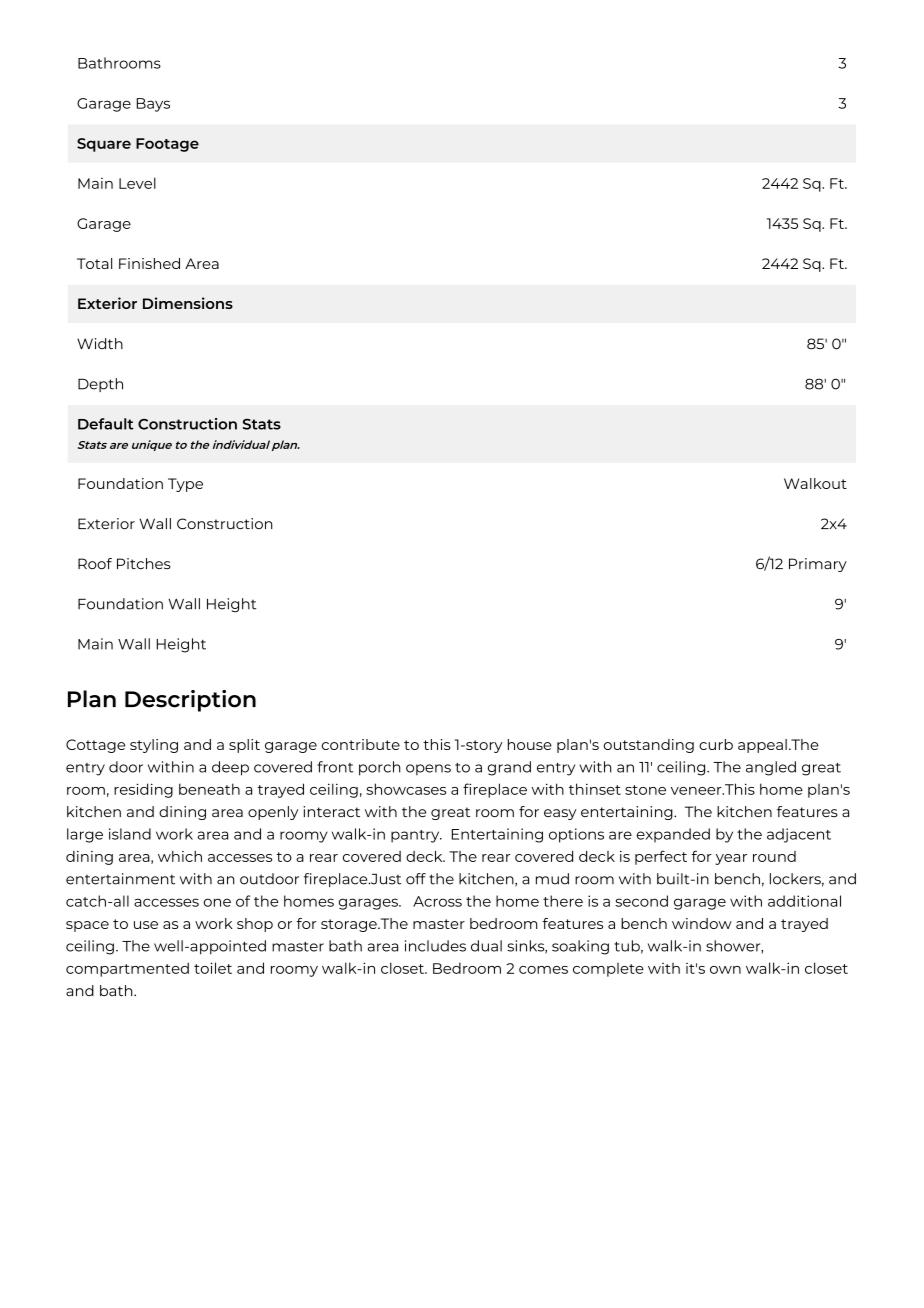 This screenshot has height=1308, width=924. What do you see at coordinates (190, 701) in the screenshot?
I see `Description` at bounding box center [190, 701].
